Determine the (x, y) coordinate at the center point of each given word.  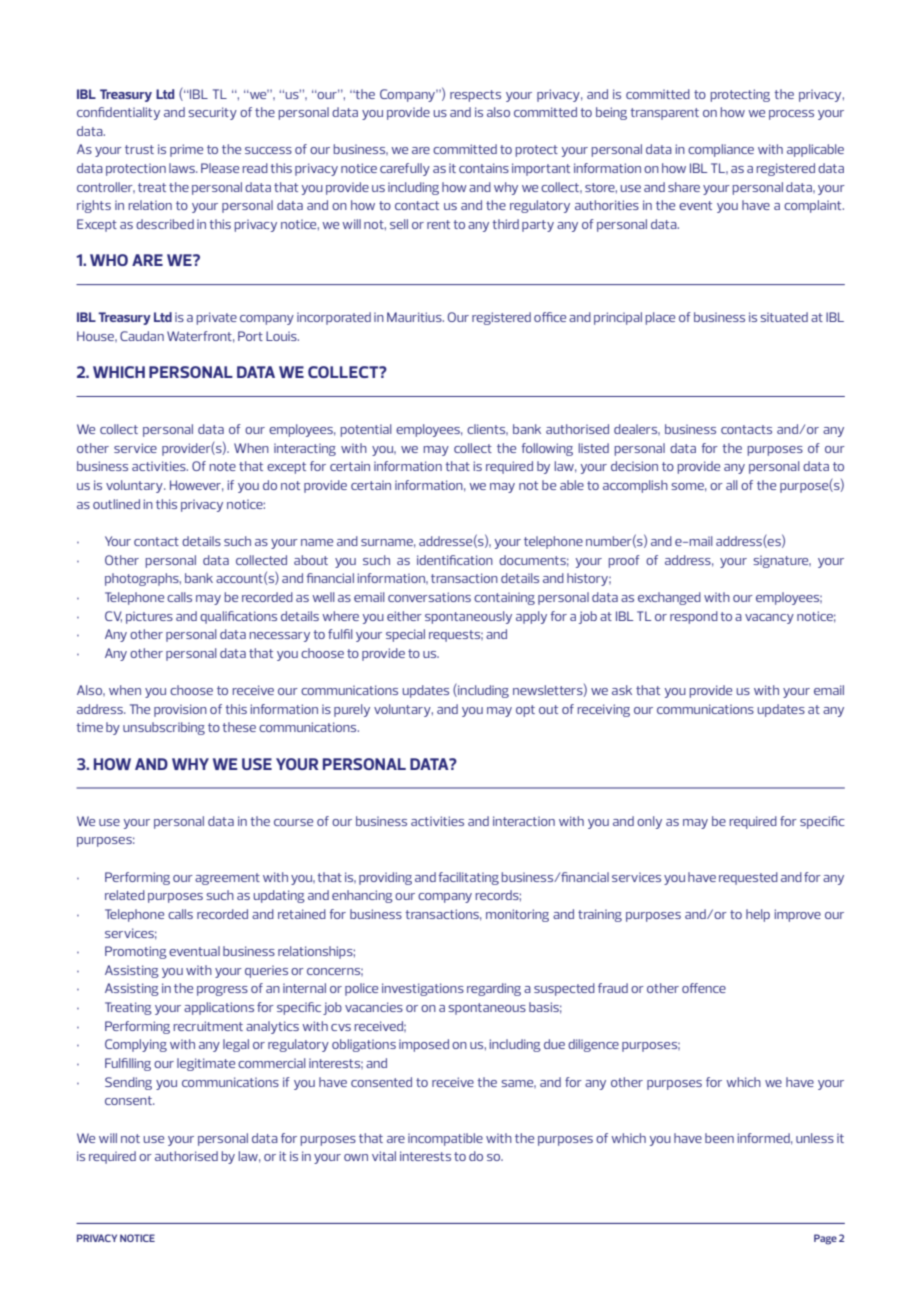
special (405, 635)
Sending (128, 1083)
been (719, 1138)
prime (186, 150)
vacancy (769, 619)
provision (180, 710)
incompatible (445, 1139)
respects (475, 96)
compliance (721, 150)
